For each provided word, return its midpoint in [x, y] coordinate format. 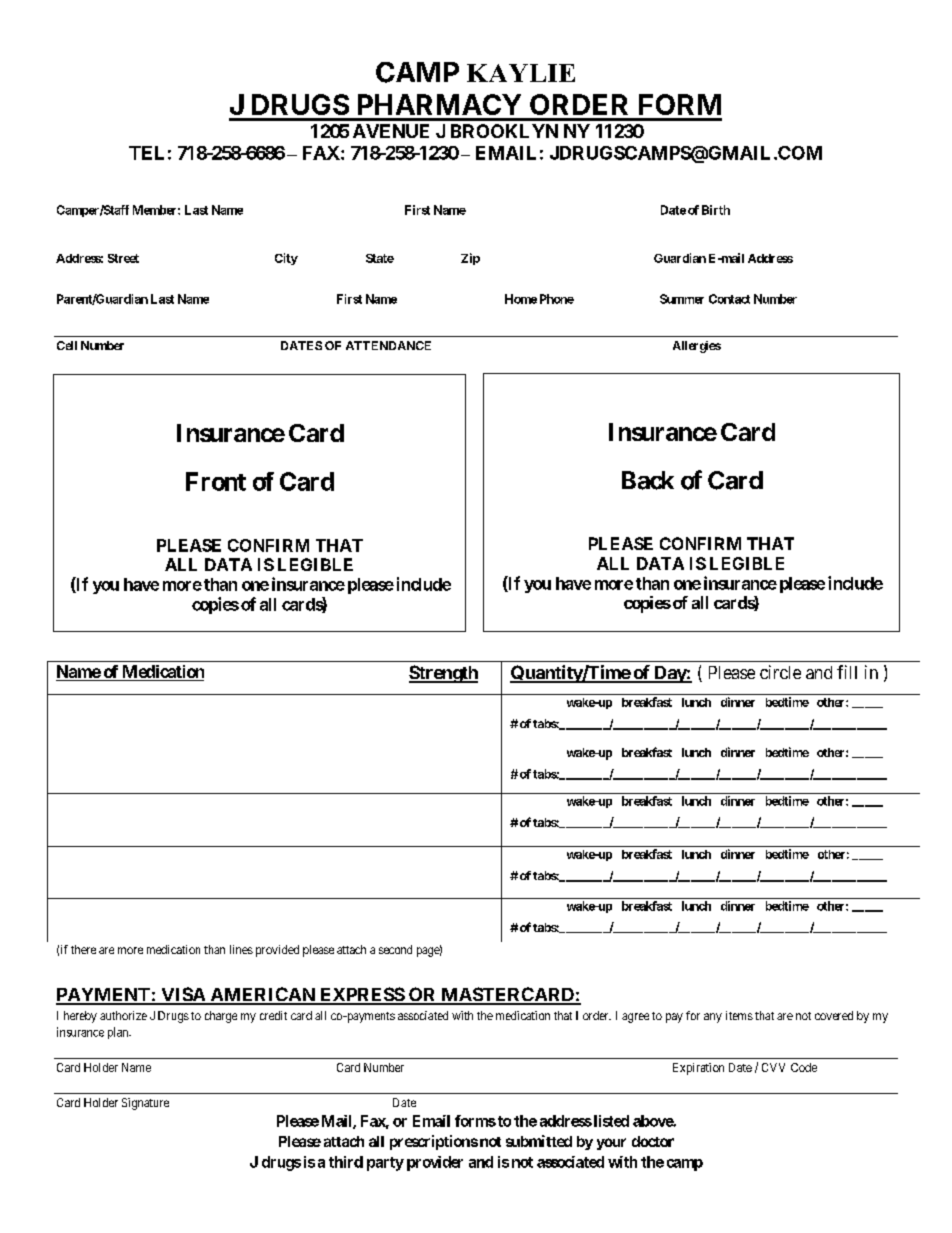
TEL [146, 153]
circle [780, 672]
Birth [716, 210]
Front [216, 481]
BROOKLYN [504, 131]
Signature [145, 1104]
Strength [443, 674]
